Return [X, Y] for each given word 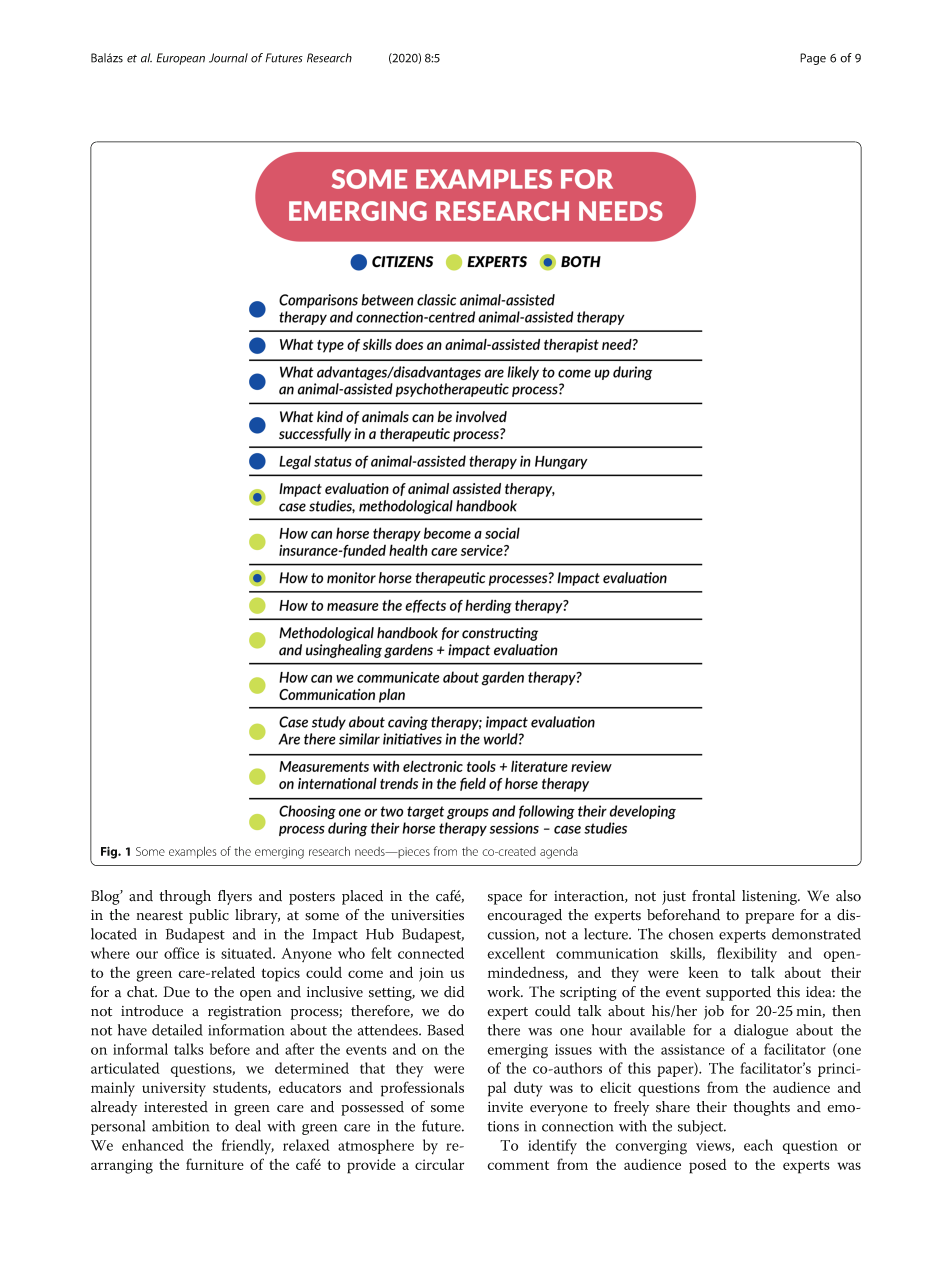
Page [813, 59]
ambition [180, 1126]
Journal [228, 58]
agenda [559, 853]
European [180, 59]
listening [771, 897]
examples [192, 852]
